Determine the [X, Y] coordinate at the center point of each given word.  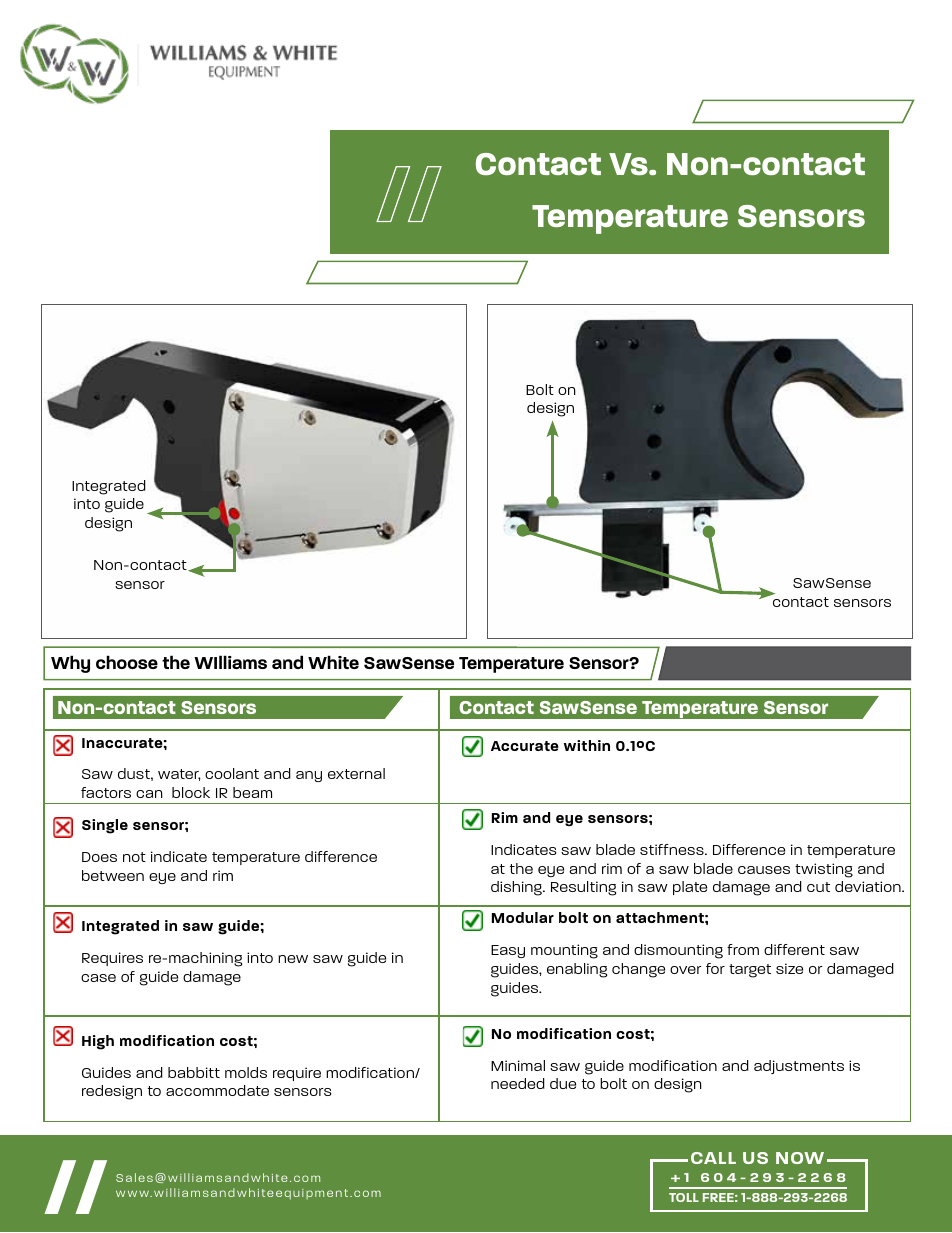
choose [127, 662]
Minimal [518, 1065]
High [98, 1042]
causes [764, 870]
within [587, 745]
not [134, 857]
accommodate [217, 1090]
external [356, 773]
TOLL [684, 1197]
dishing [517, 888]
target [750, 971]
